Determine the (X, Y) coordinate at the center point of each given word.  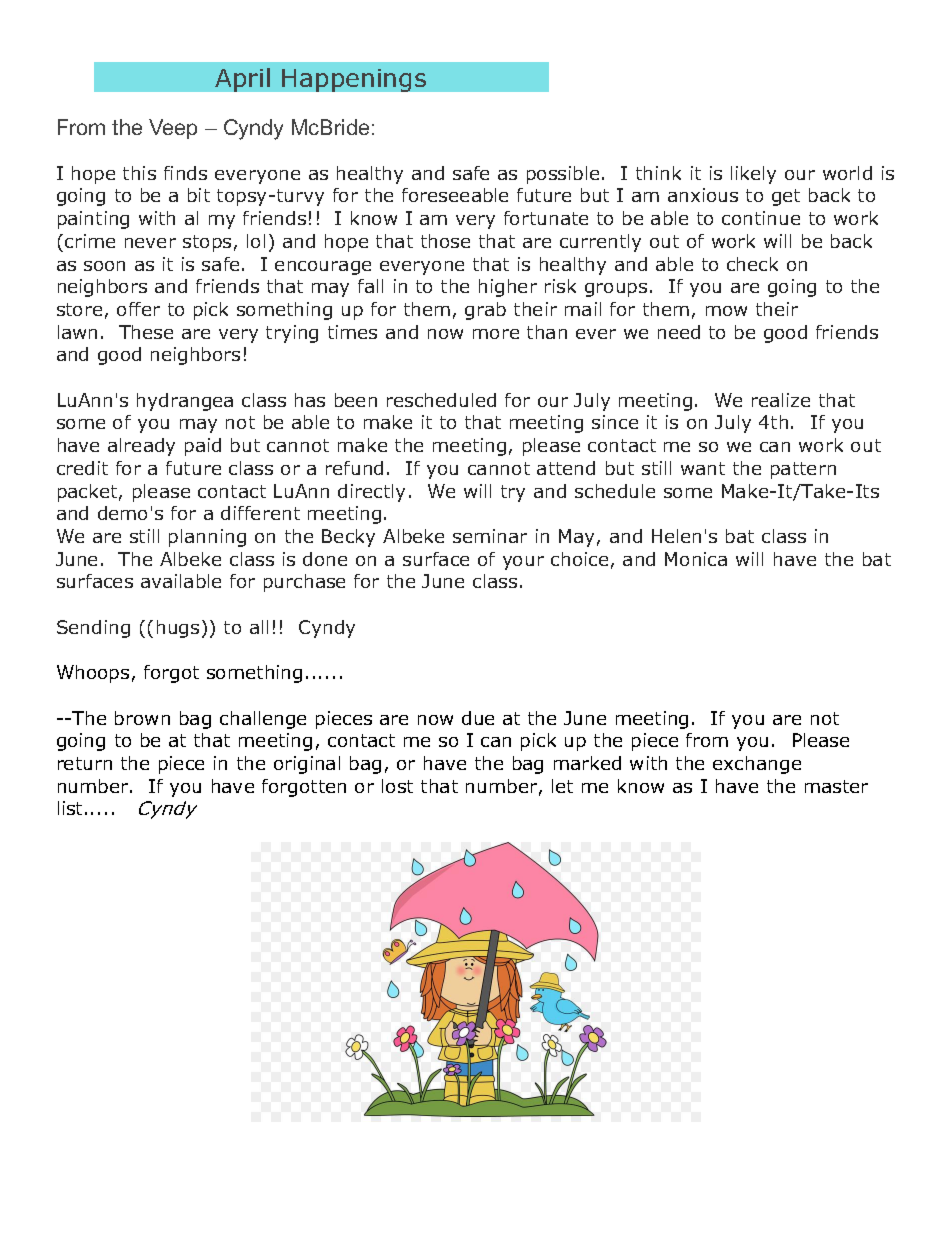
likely (753, 175)
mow (726, 311)
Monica (696, 559)
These (146, 332)
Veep (173, 129)
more (496, 334)
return (85, 763)
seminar (490, 536)
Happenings (354, 80)
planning (207, 538)
